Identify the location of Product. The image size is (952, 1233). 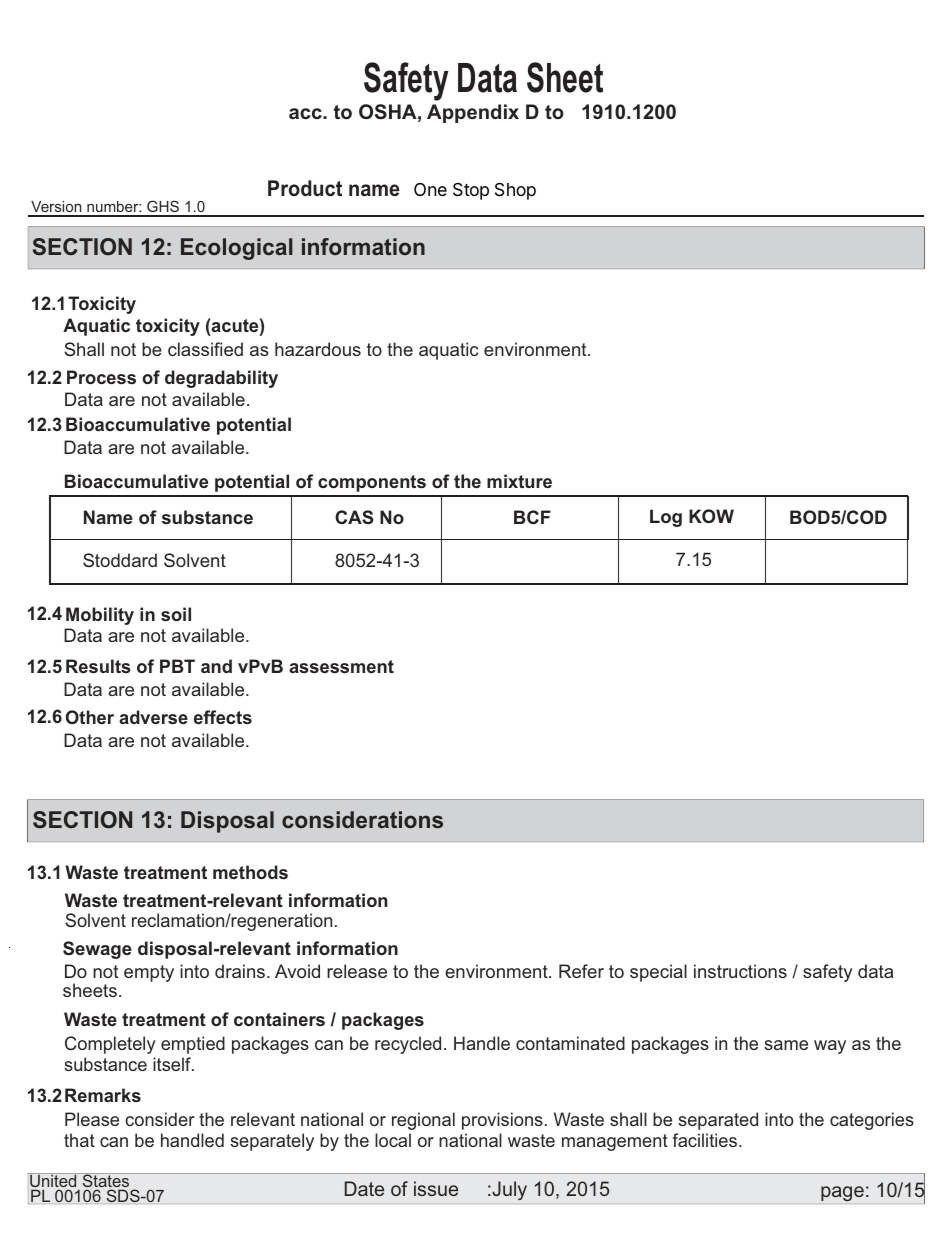
(305, 188).
